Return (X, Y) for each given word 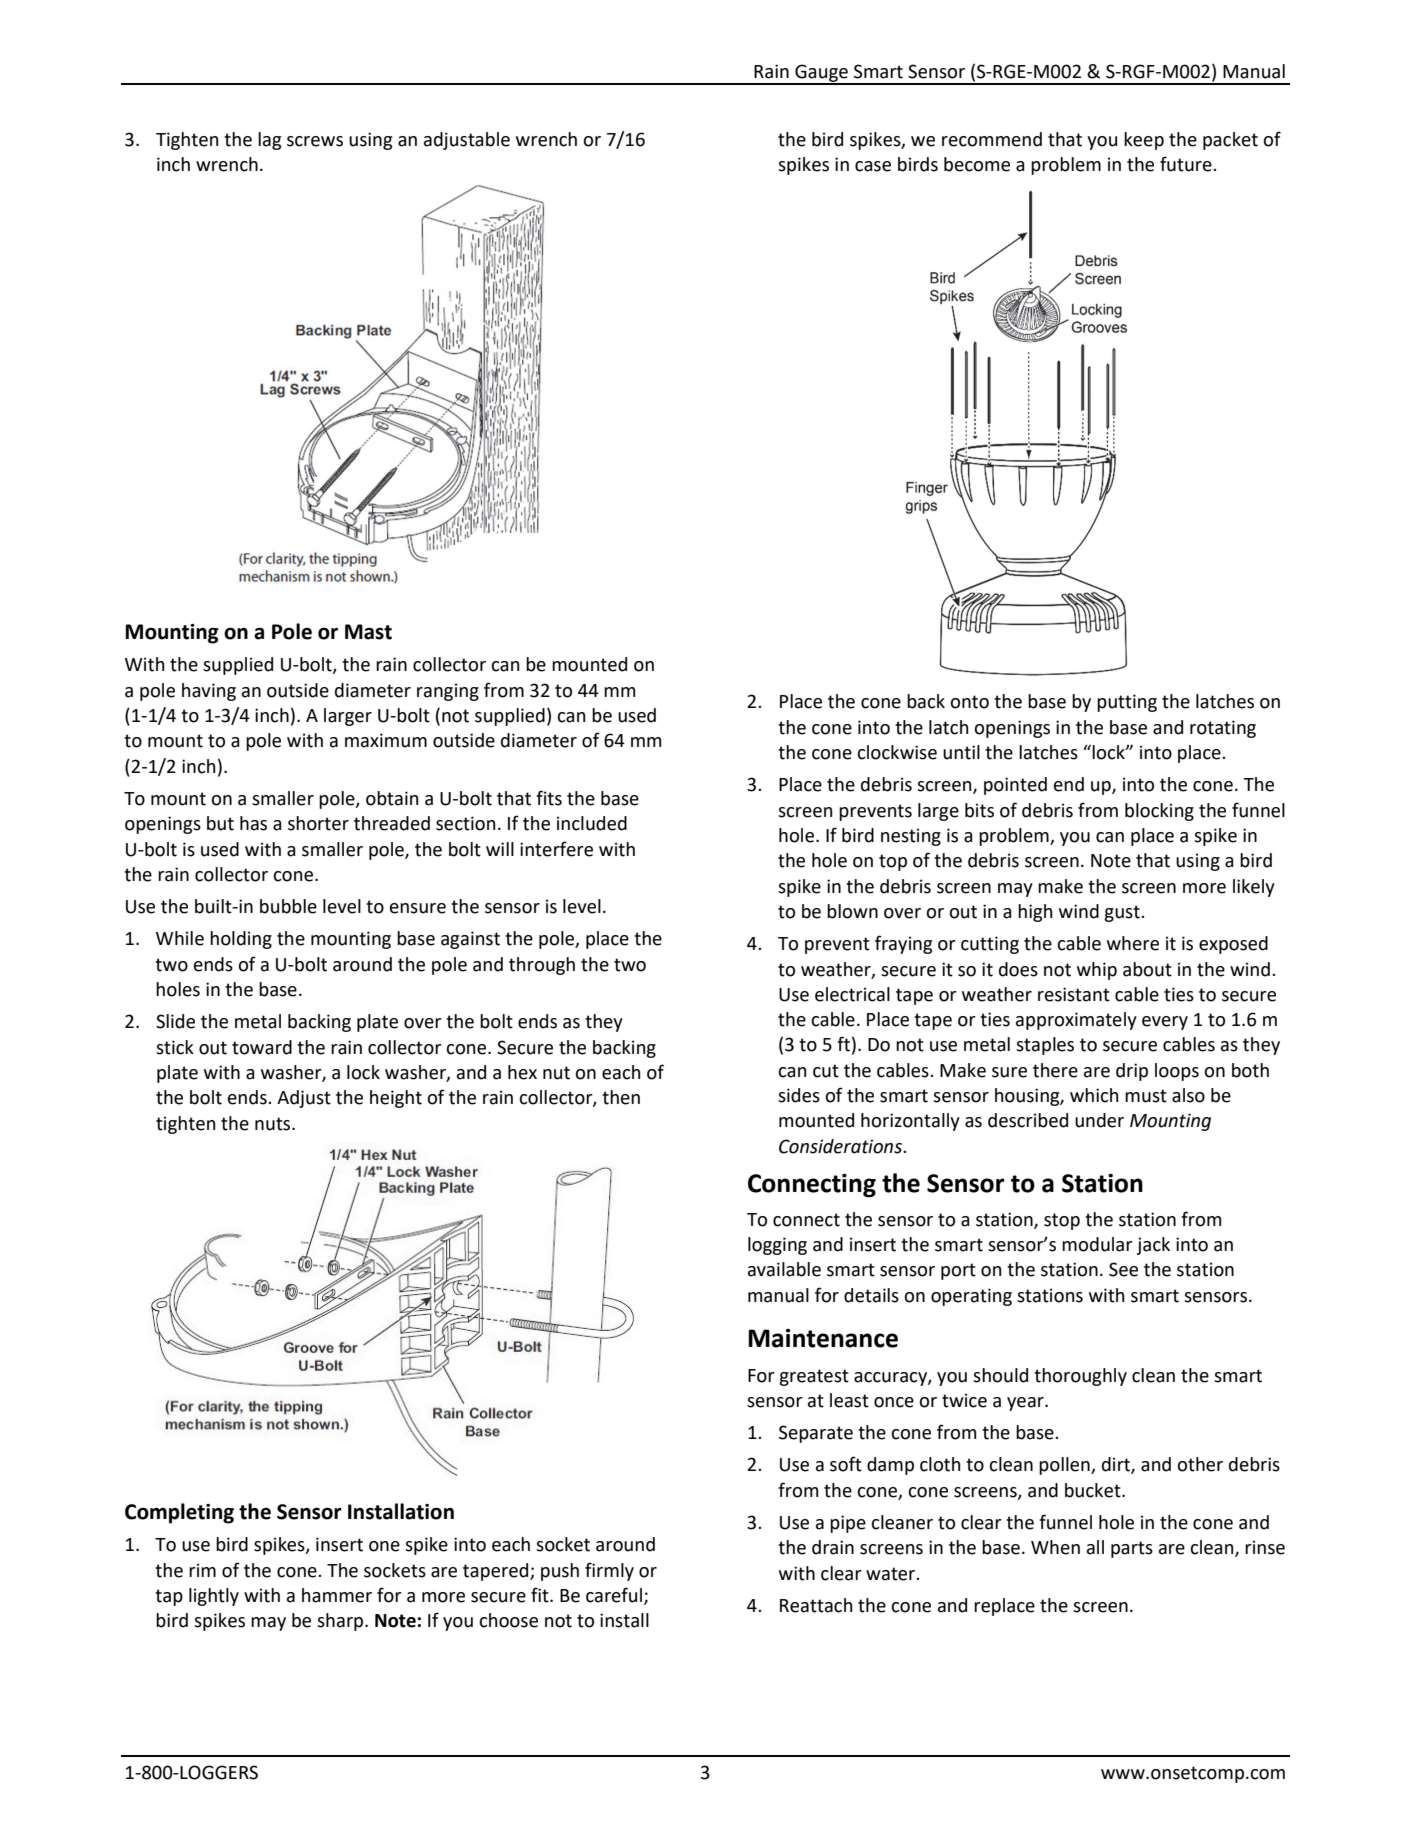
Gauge (821, 74)
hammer (337, 1595)
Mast (368, 632)
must (1146, 1096)
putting (1127, 703)
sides (799, 1095)
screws (315, 141)
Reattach (816, 1605)
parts (1132, 1549)
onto (969, 702)
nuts (274, 1124)
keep (1144, 141)
